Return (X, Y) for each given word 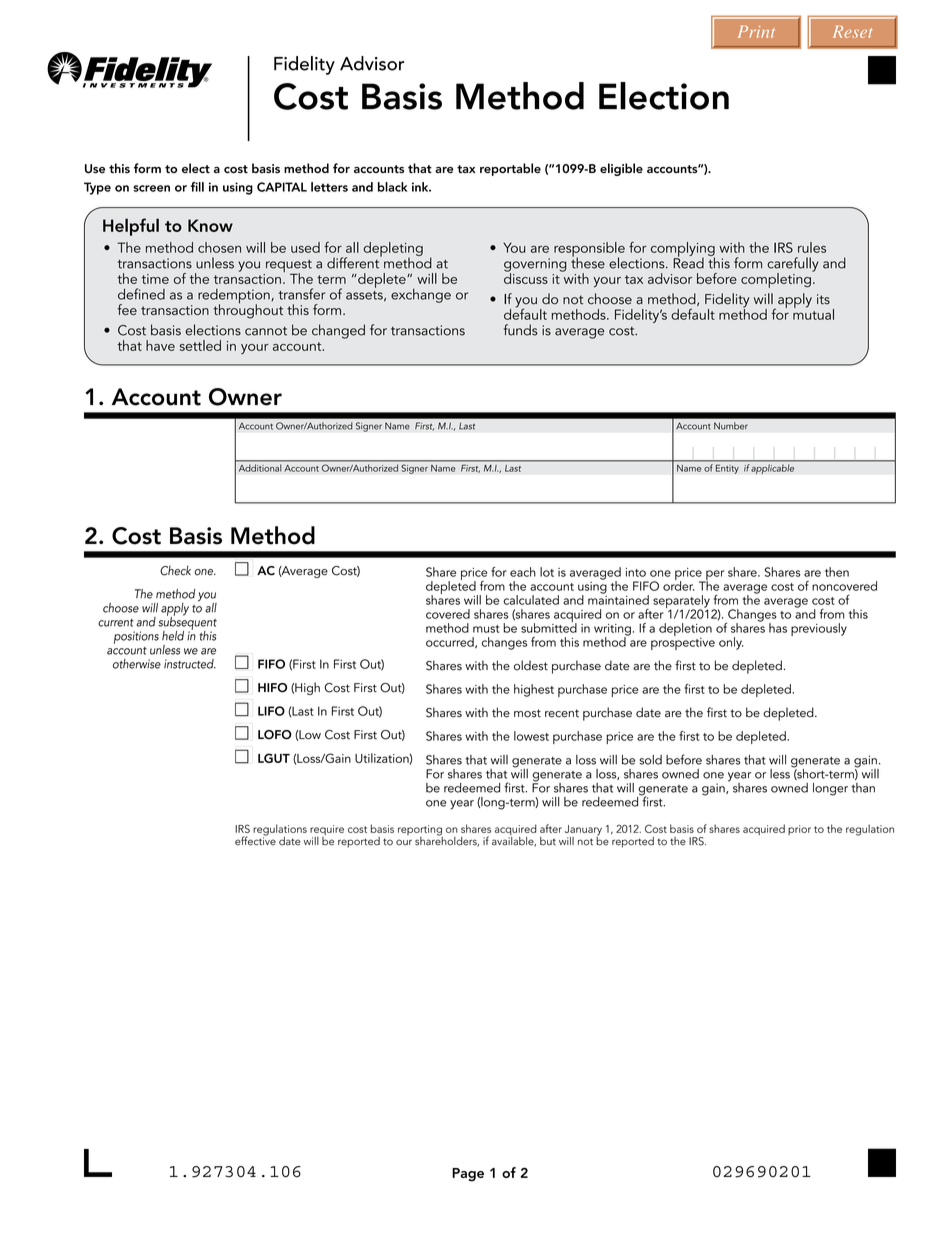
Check (175, 570)
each (523, 572)
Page (468, 1175)
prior (799, 830)
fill (197, 187)
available (514, 840)
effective (255, 840)
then (837, 572)
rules (812, 247)
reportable (510, 169)
